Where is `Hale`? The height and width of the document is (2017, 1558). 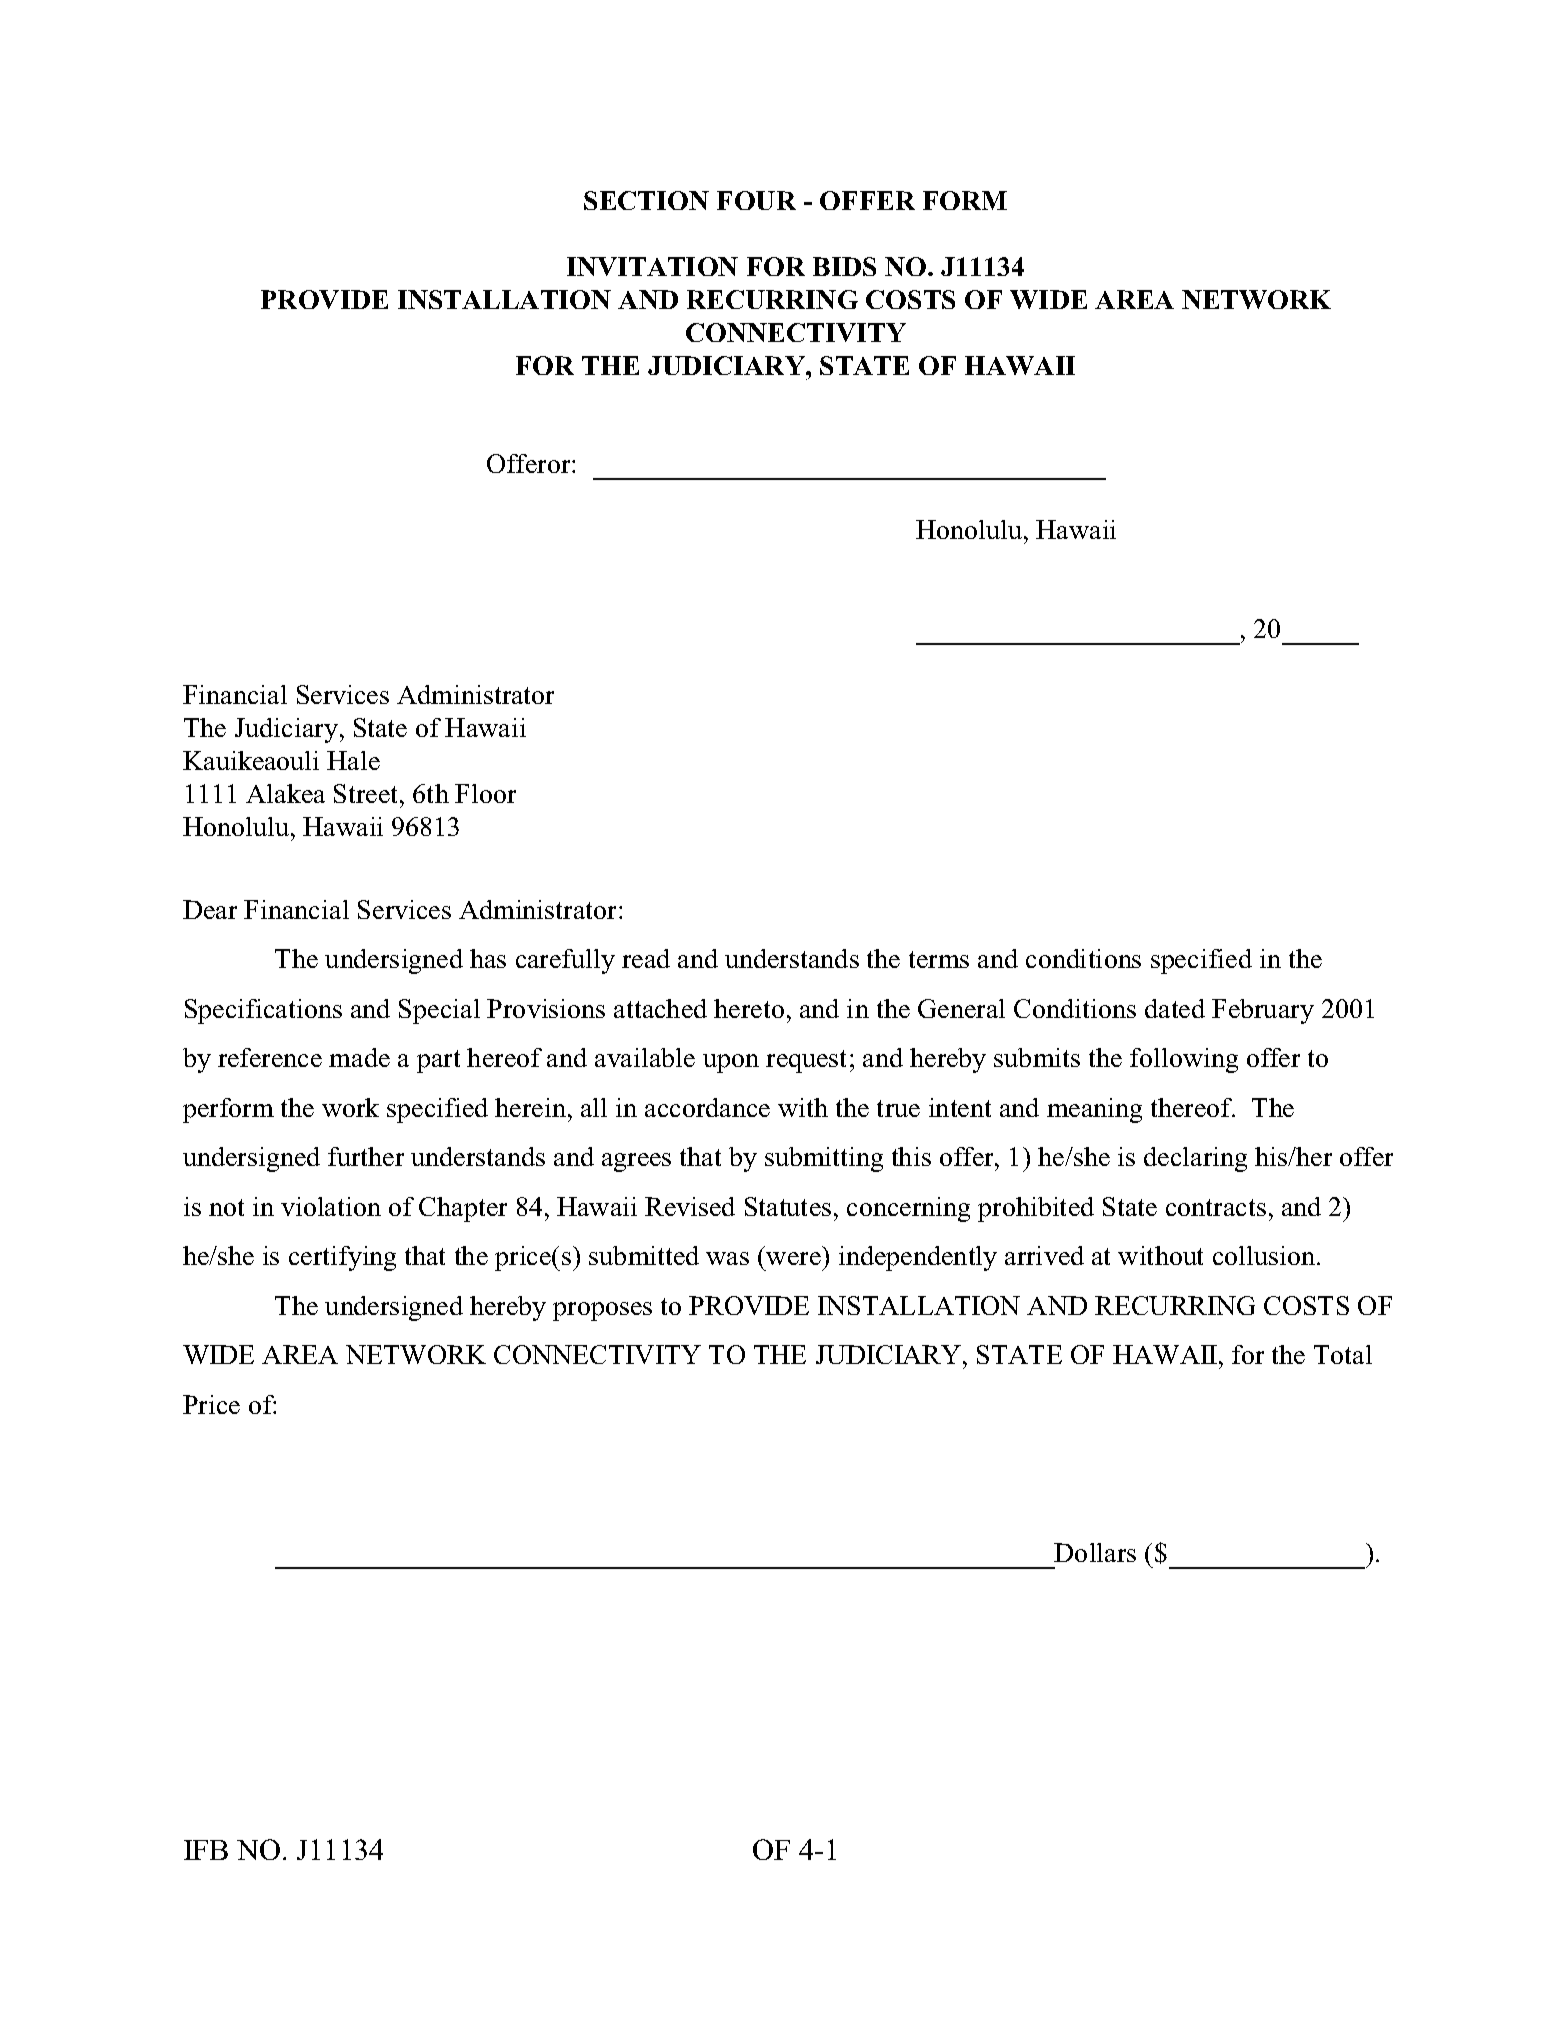
Hale is located at coordinates (353, 760).
